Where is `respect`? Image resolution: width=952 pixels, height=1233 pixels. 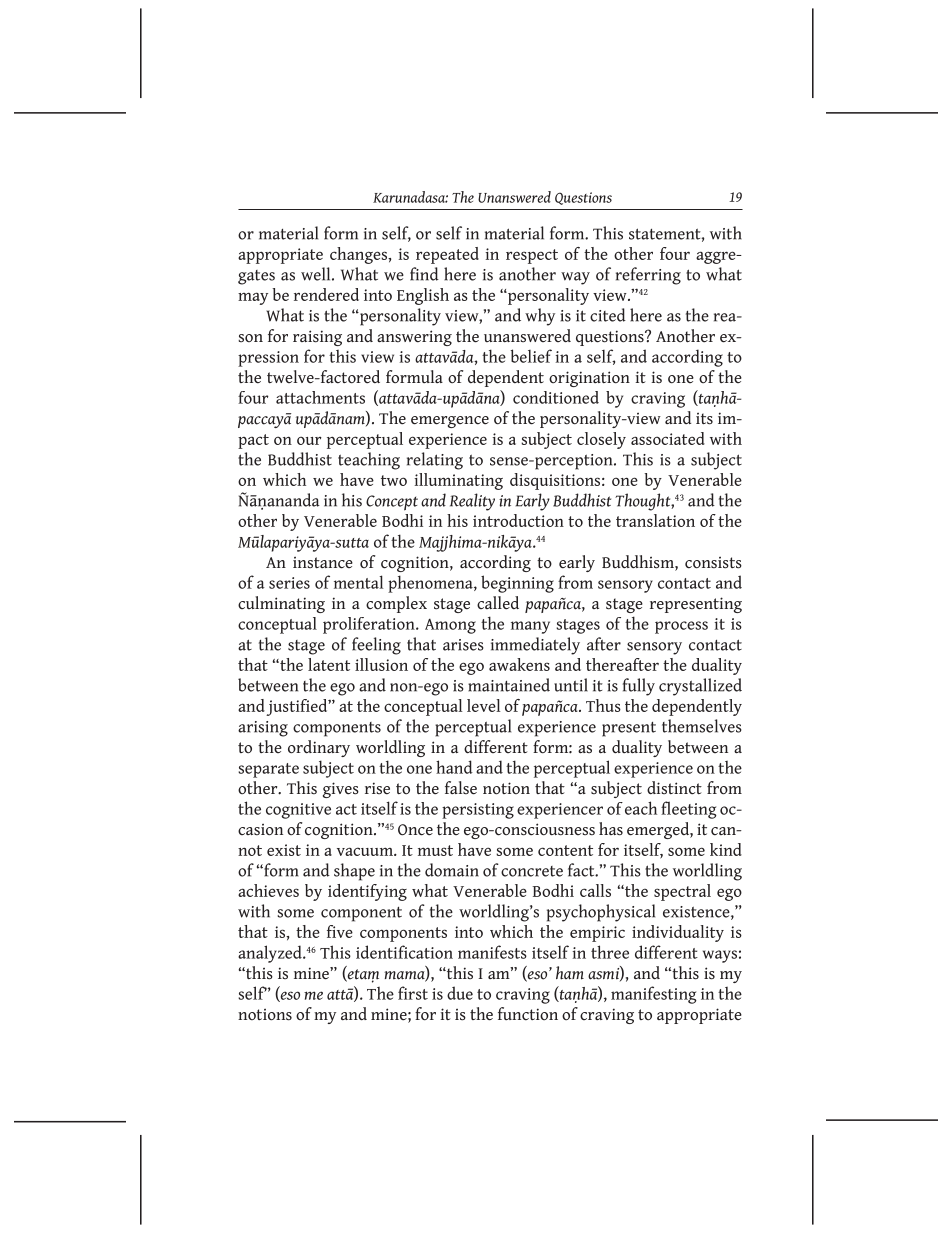 respect is located at coordinates (532, 256).
